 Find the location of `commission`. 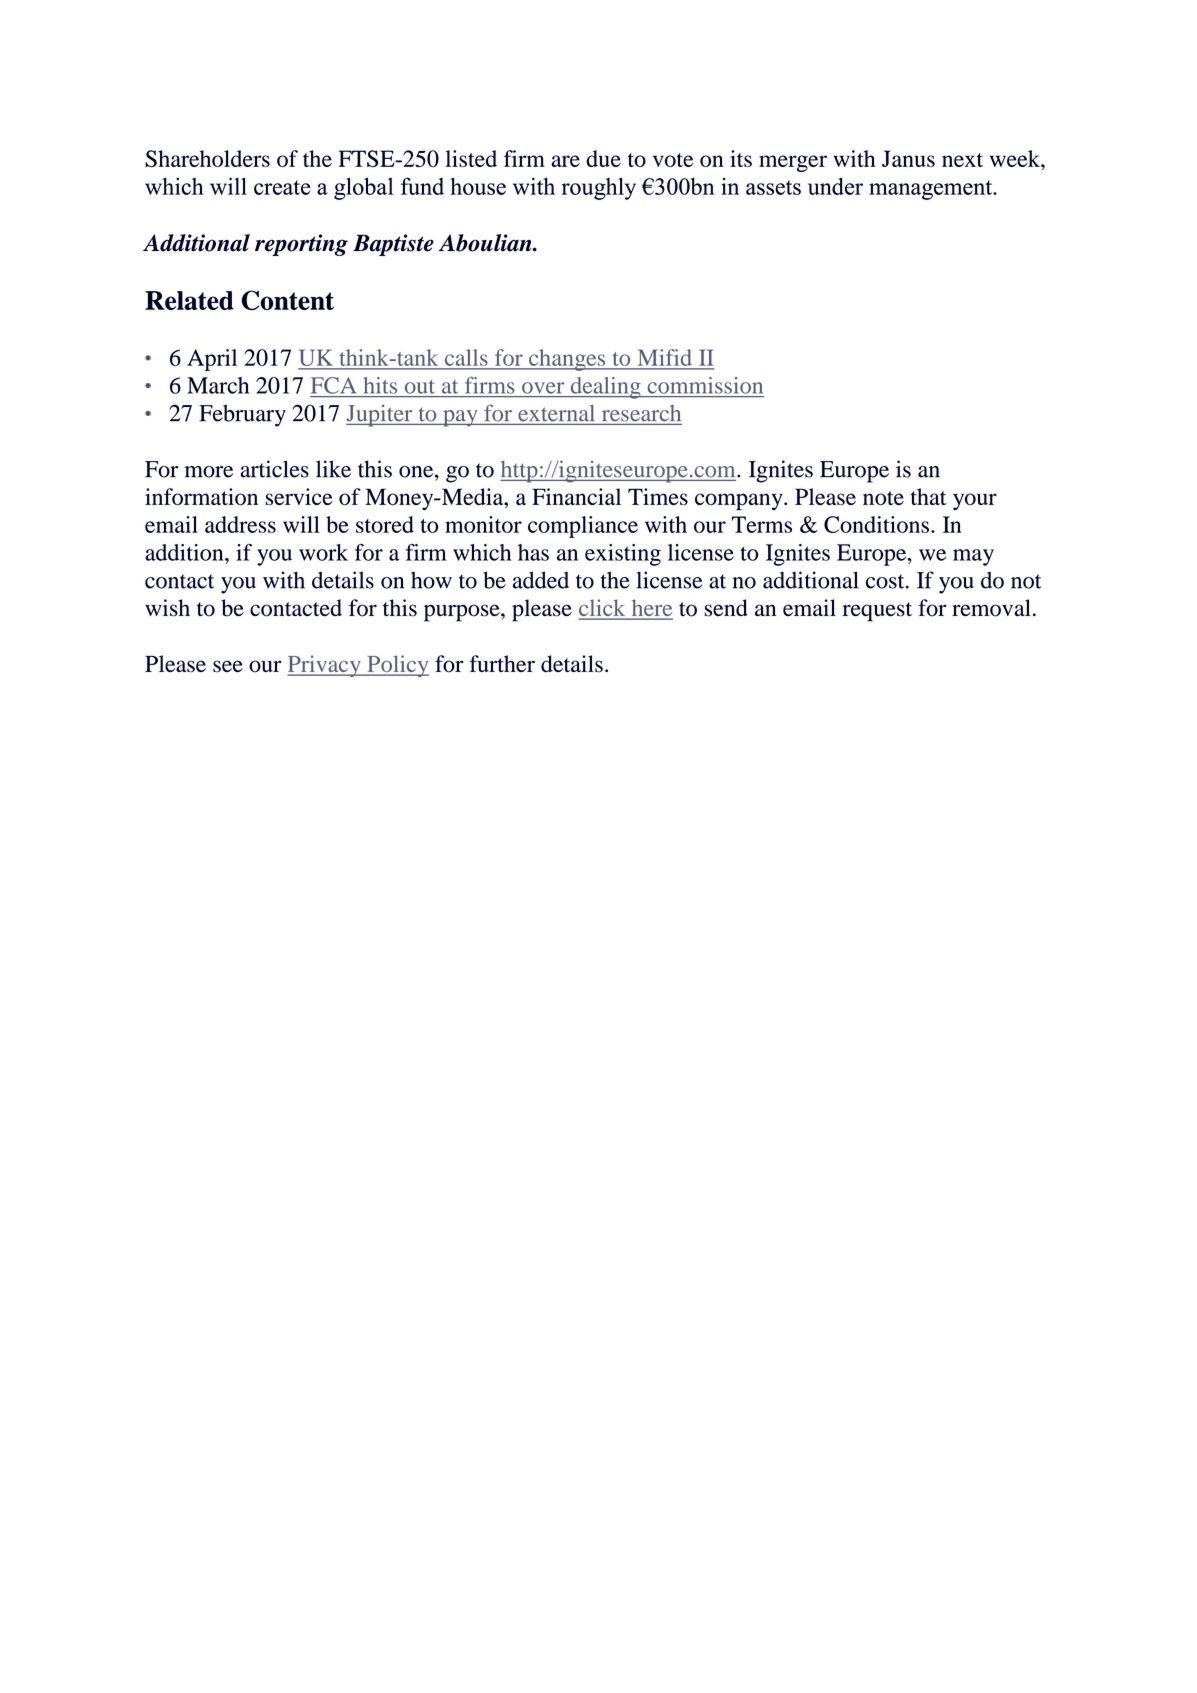

commission is located at coordinates (705, 385).
